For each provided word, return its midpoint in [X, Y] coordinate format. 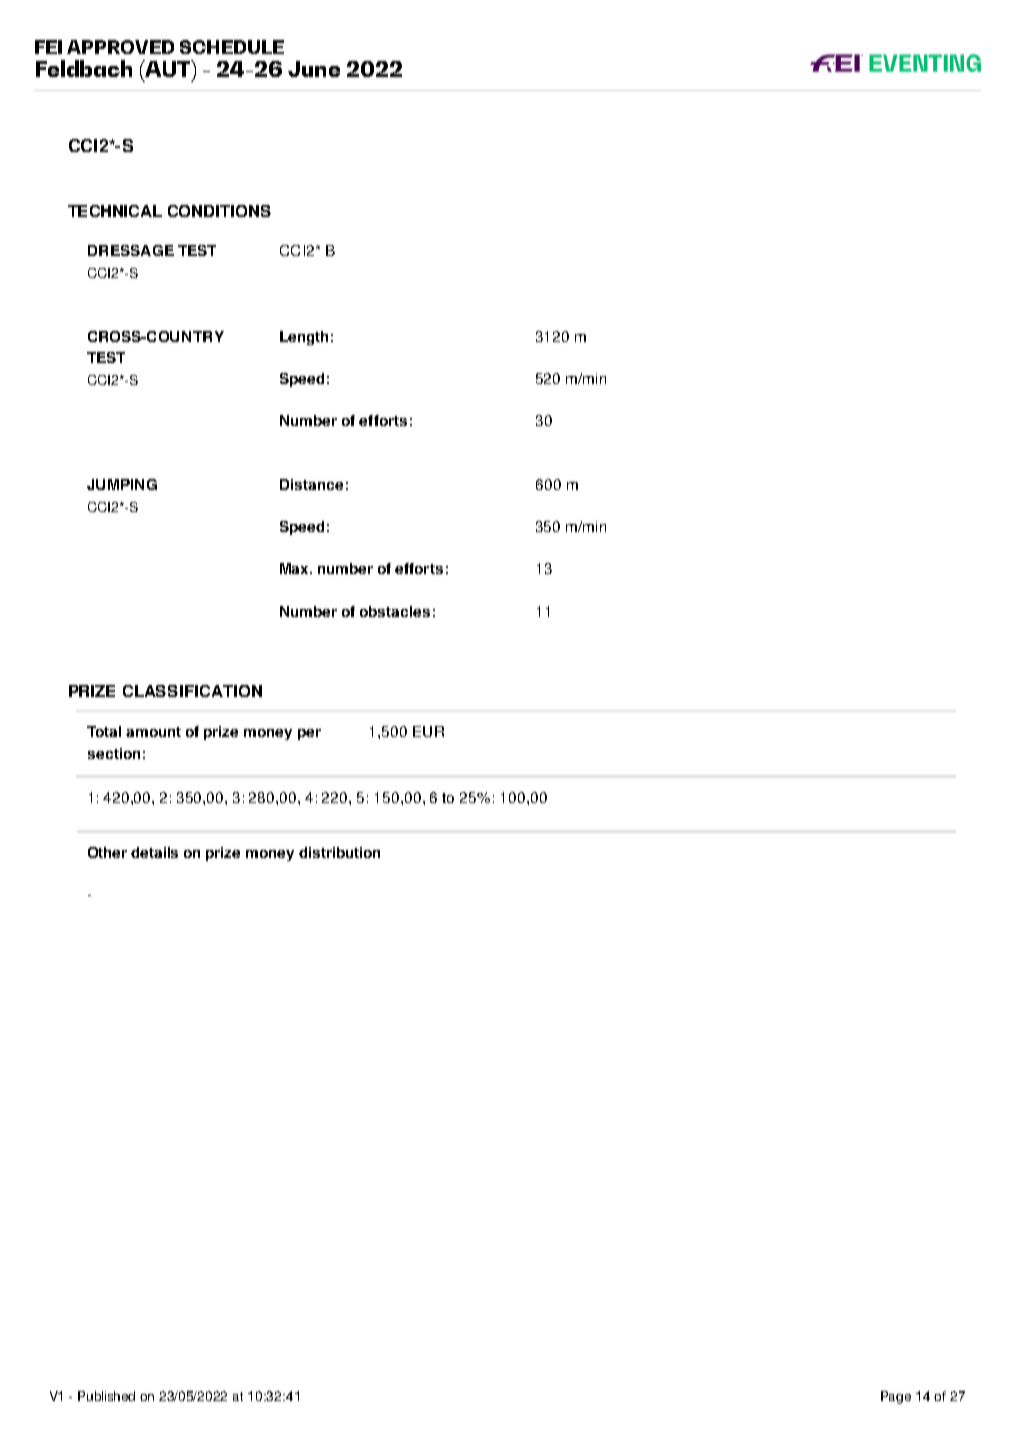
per [309, 734]
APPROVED [120, 47]
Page [896, 1397]
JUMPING [122, 484]
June [314, 69]
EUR [428, 731]
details [154, 852]
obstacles [395, 611]
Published [106, 1396]
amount [153, 732]
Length [304, 338]
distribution [339, 852]
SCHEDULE [232, 47]
